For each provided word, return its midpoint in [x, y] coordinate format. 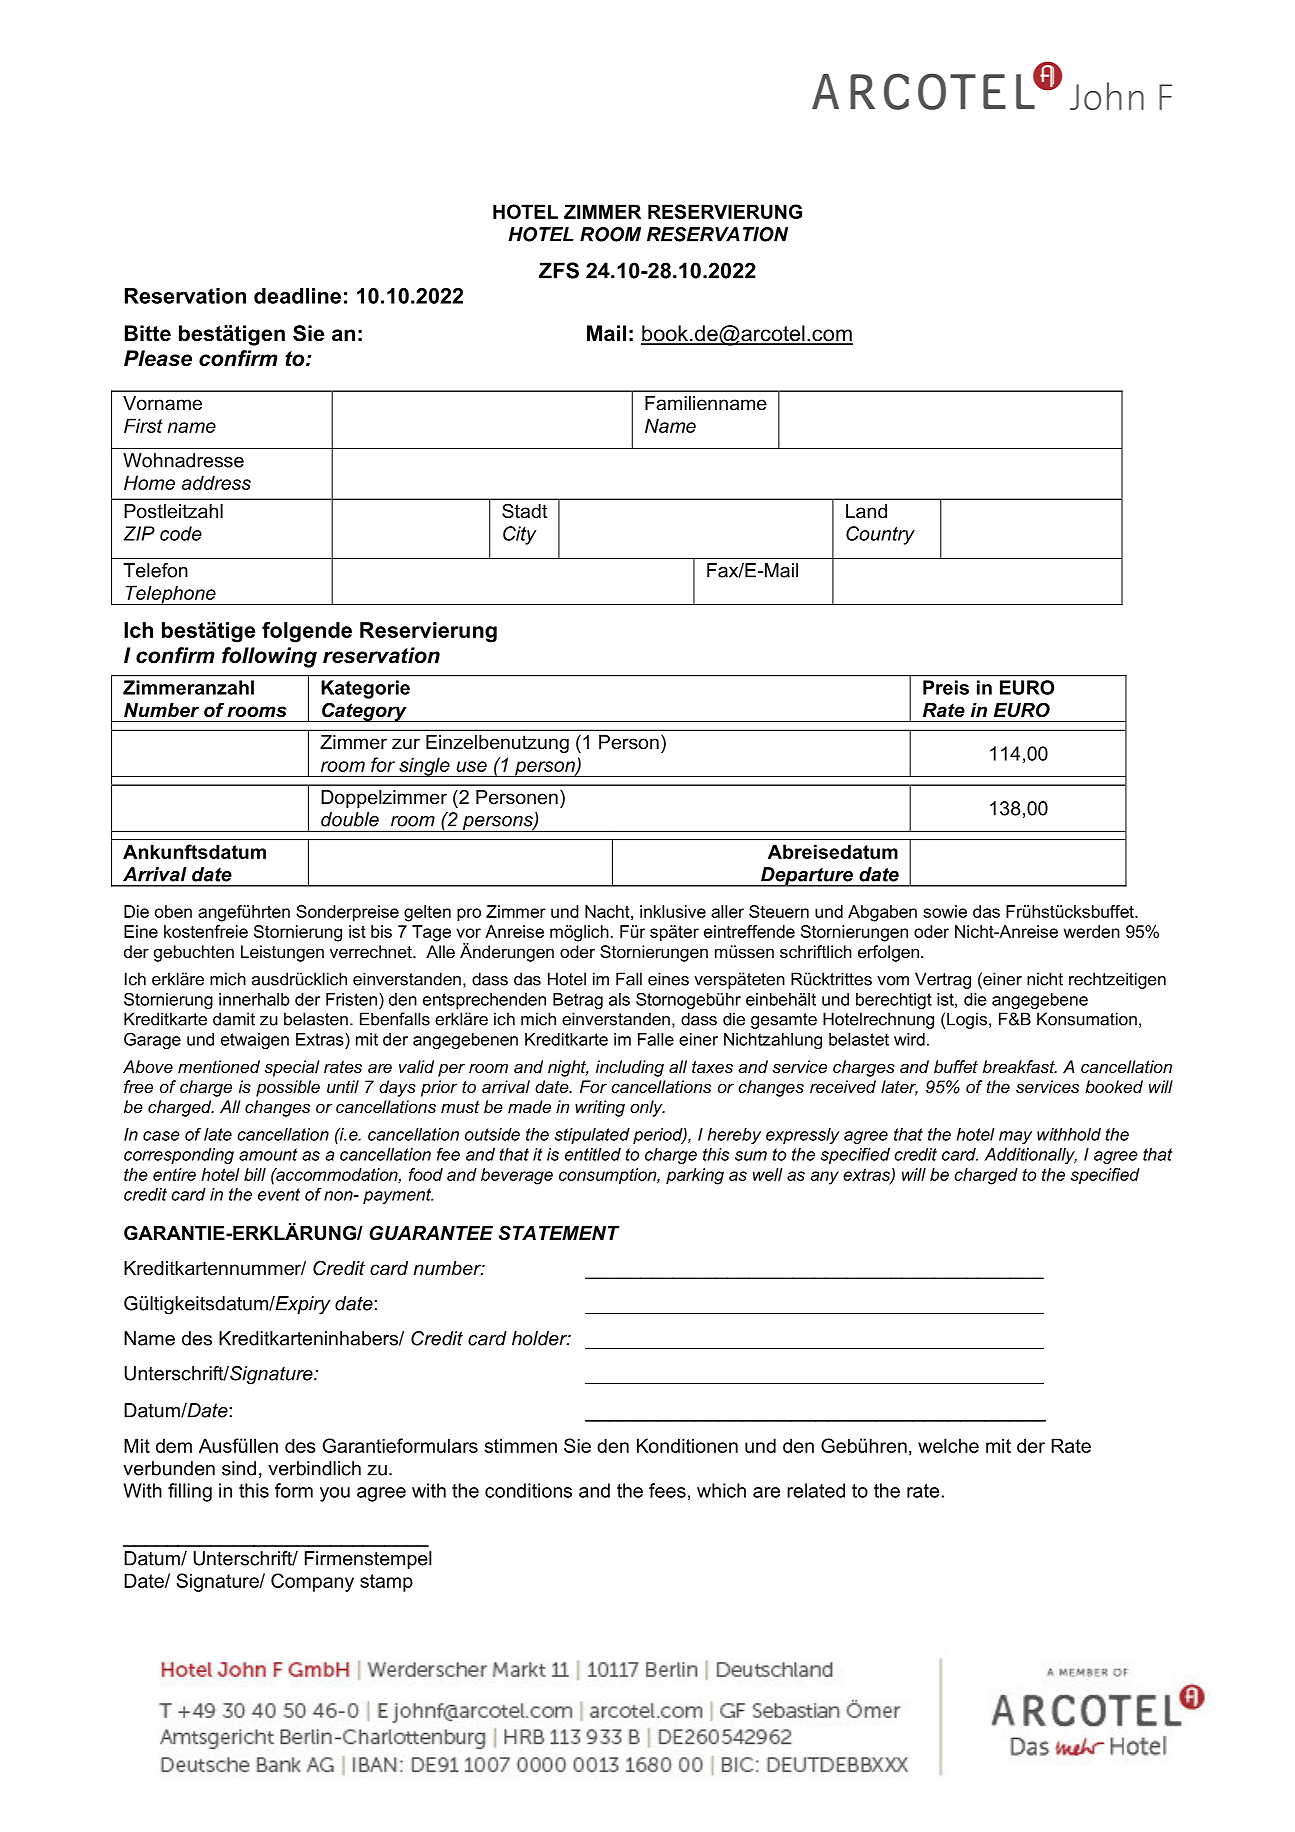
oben [173, 911]
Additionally [1030, 1156]
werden [1091, 931]
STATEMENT [559, 1233]
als [619, 999]
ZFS [559, 270]
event [279, 1194]
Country [880, 535]
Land [866, 511]
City [520, 535]
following [269, 657]
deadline [297, 296]
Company [312, 1582]
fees [667, 1490]
